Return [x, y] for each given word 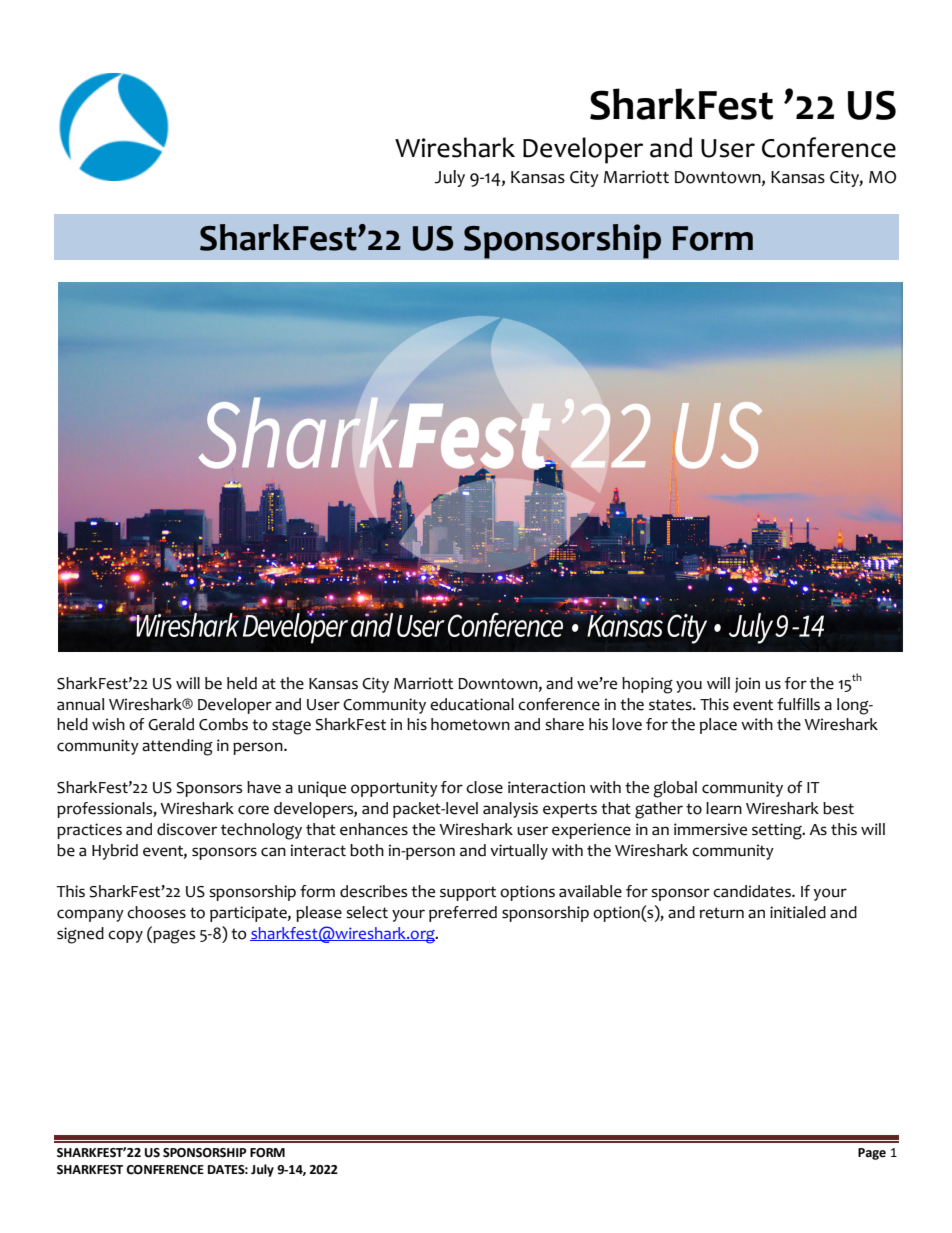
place [718, 726]
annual [80, 704]
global [675, 789]
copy [125, 936]
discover [187, 829]
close [484, 787]
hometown [470, 724]
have [264, 787]
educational [472, 704]
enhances [374, 829]
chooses [156, 912]
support [468, 893]
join [747, 685]
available [590, 891]
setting [778, 831]
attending [177, 747]
